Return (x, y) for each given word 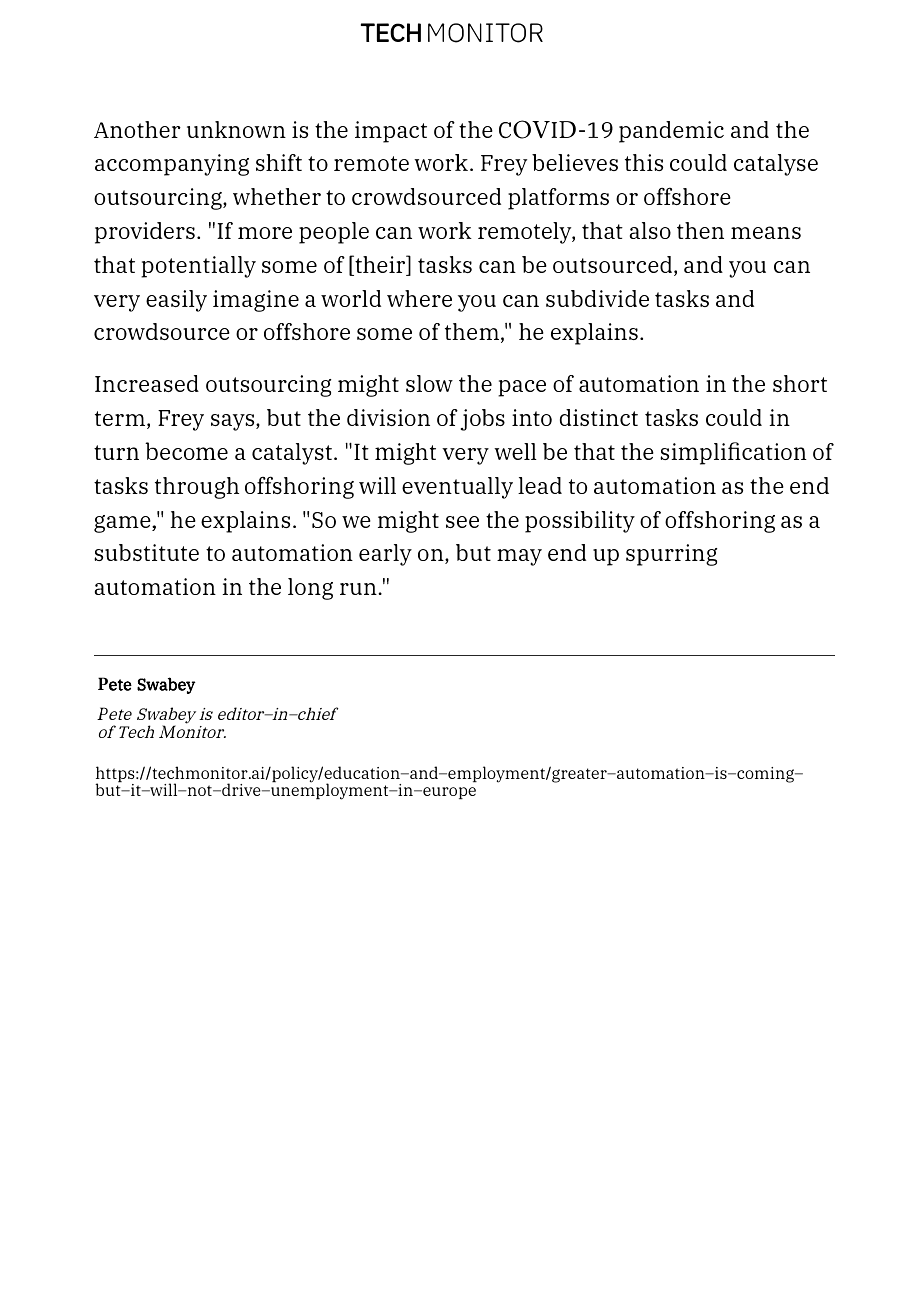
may (519, 557)
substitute (146, 552)
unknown (236, 129)
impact (391, 132)
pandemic (671, 132)
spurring (671, 555)
